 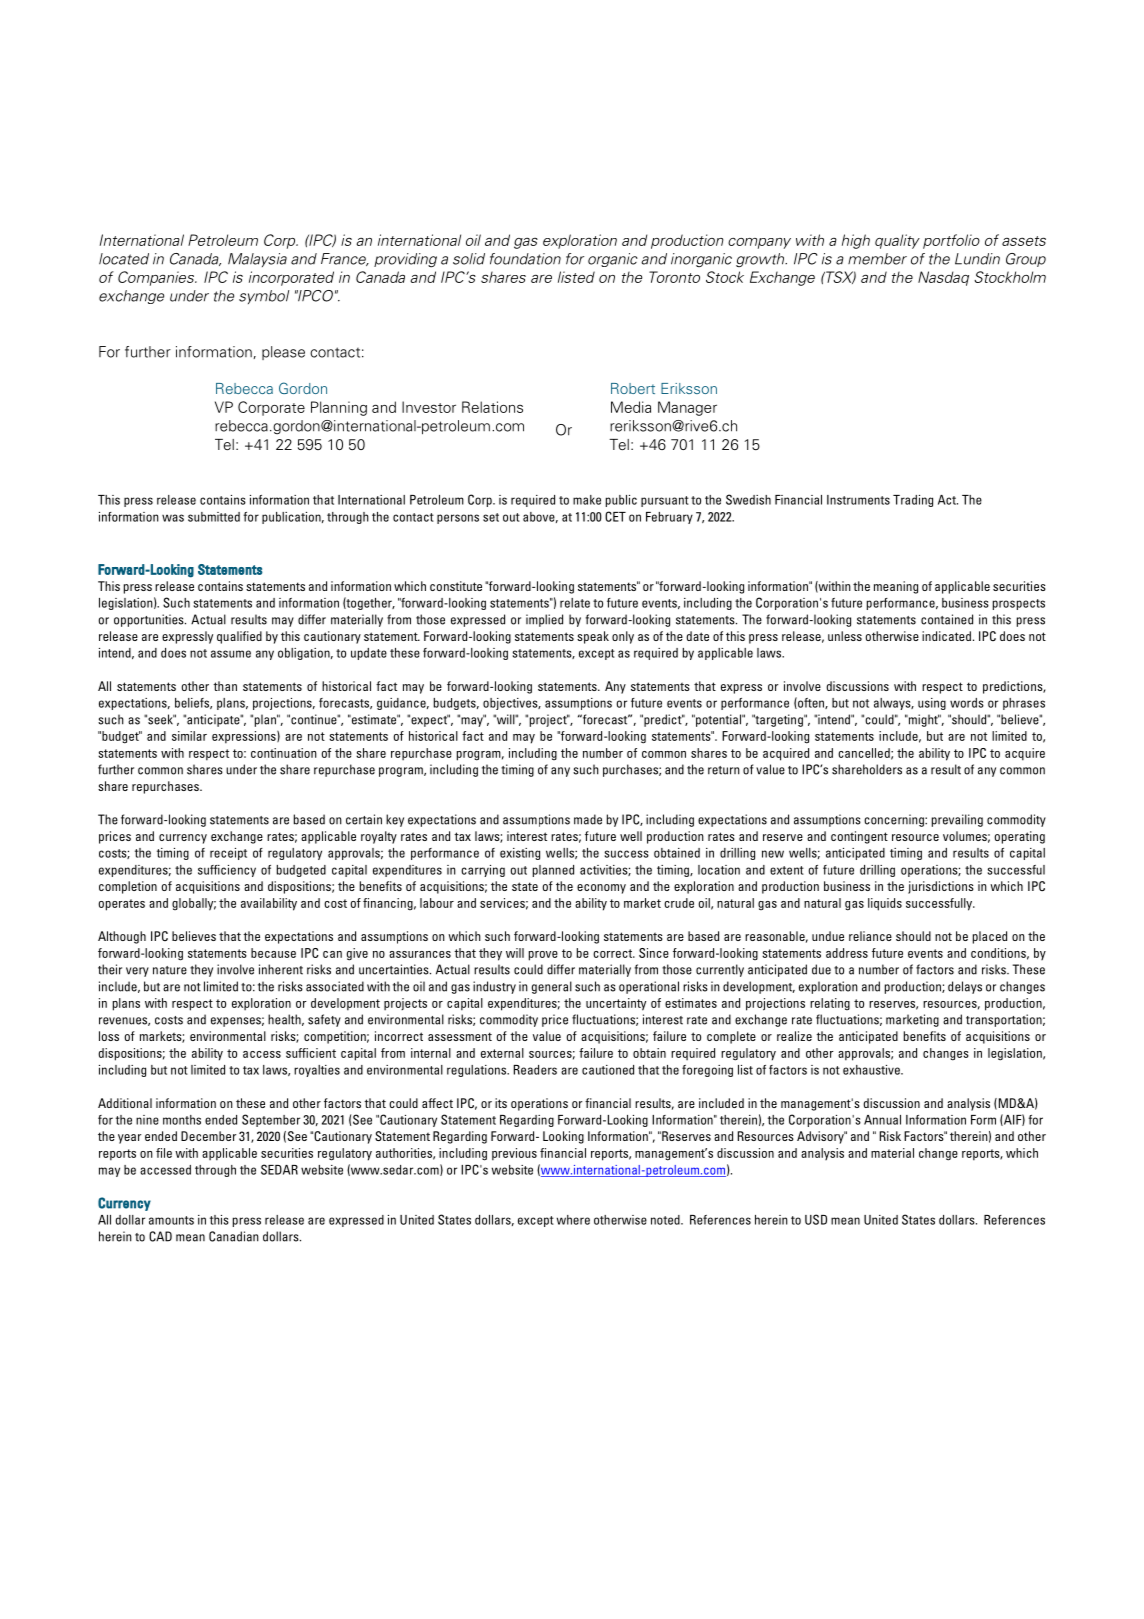 What do you see at coordinates (943, 278) in the screenshot?
I see `Nasdaq` at bounding box center [943, 278].
